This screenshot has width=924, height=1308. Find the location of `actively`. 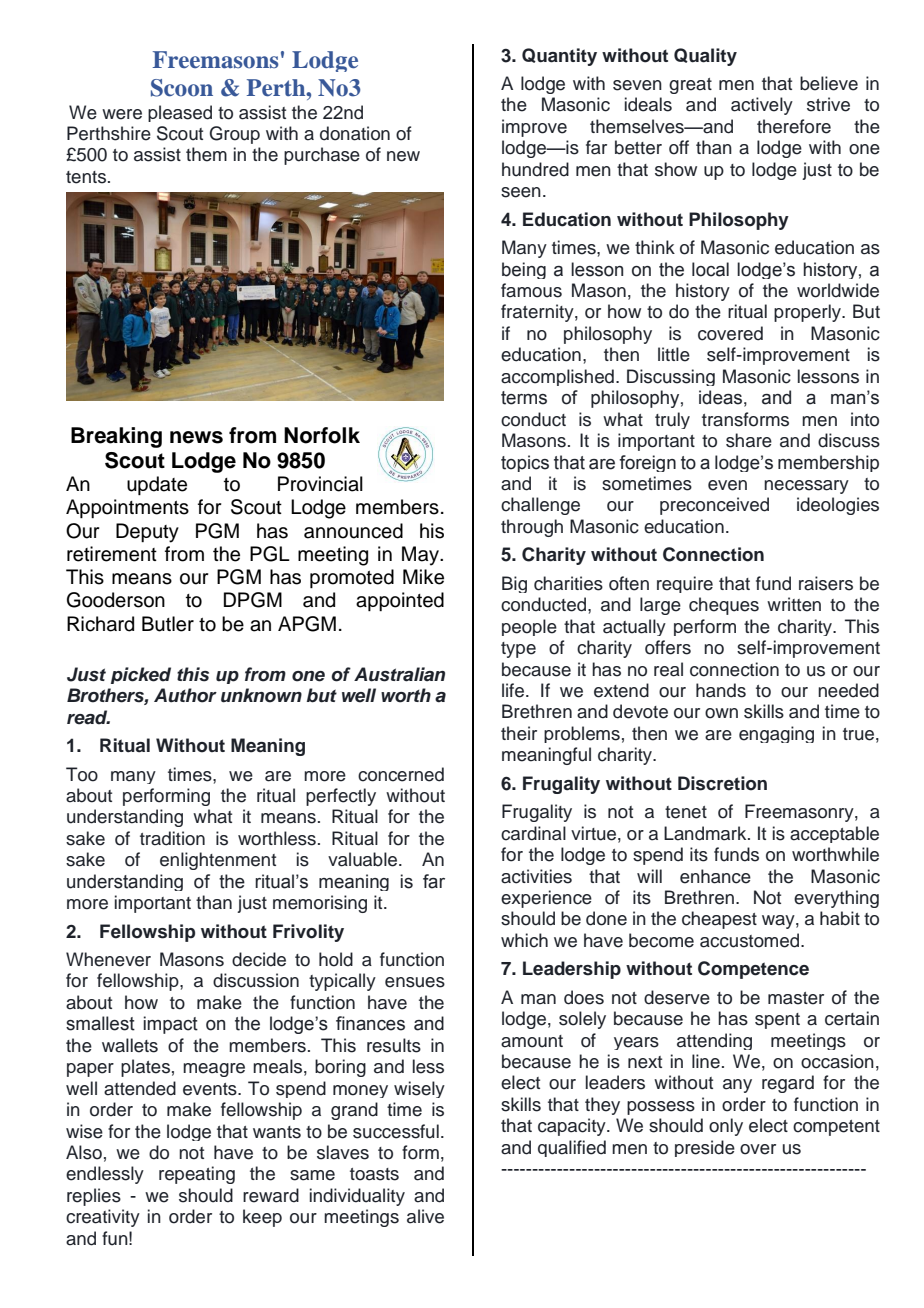

actively is located at coordinates (762, 106).
